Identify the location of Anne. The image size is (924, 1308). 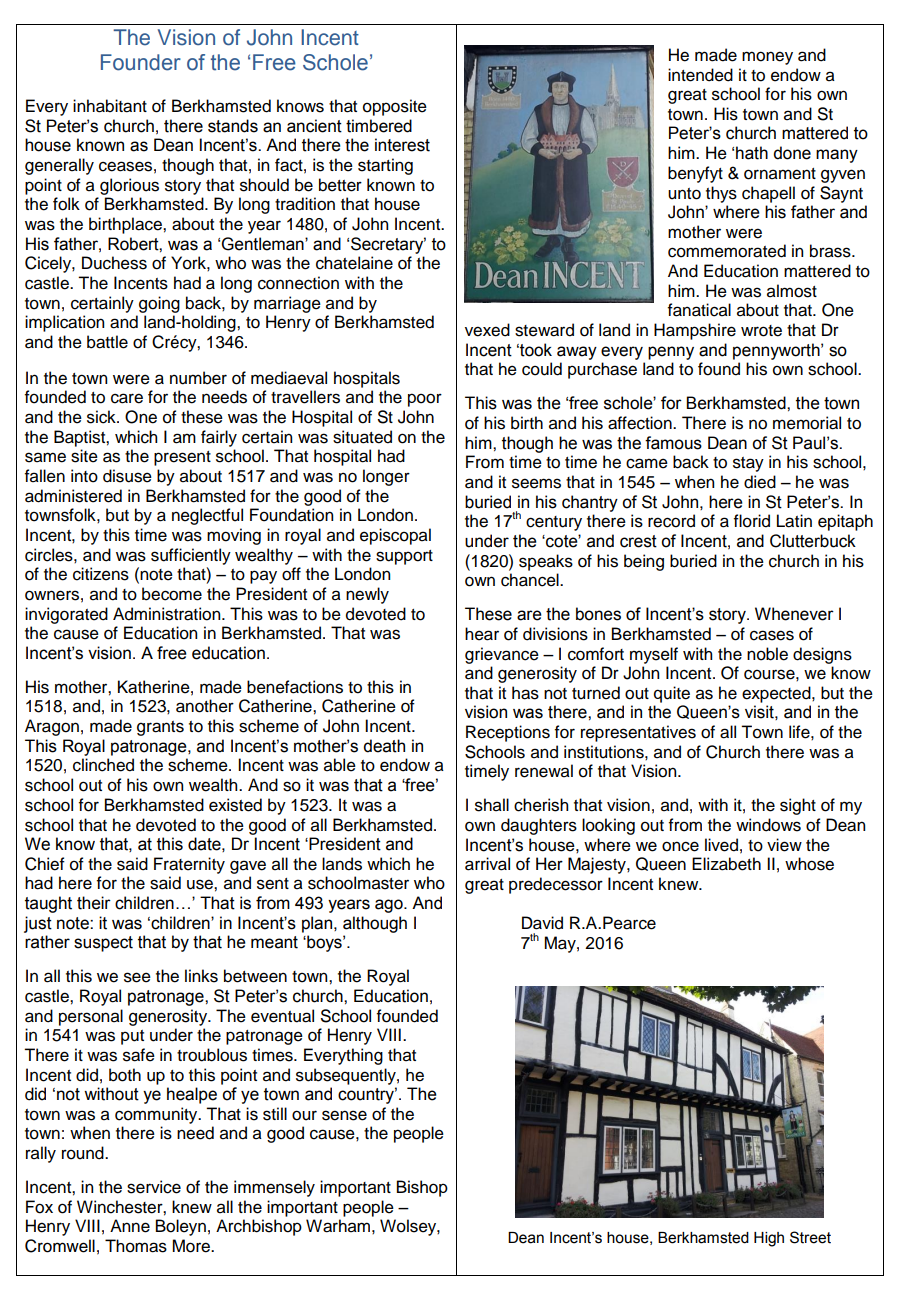
(130, 1226).
